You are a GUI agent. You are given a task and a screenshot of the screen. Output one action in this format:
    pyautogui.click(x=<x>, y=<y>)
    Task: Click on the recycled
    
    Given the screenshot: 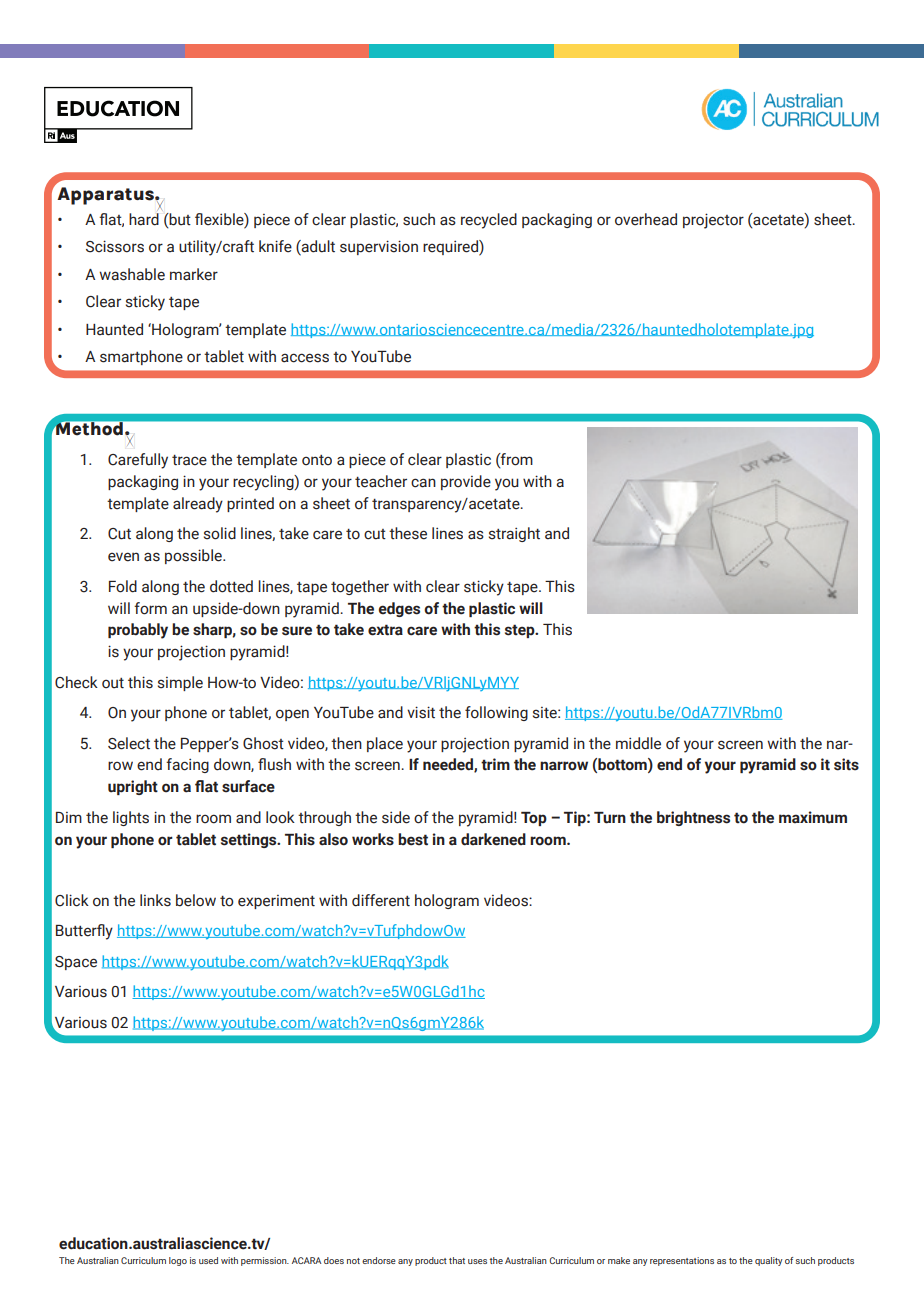 What is the action you would take?
    pyautogui.click(x=489, y=221)
